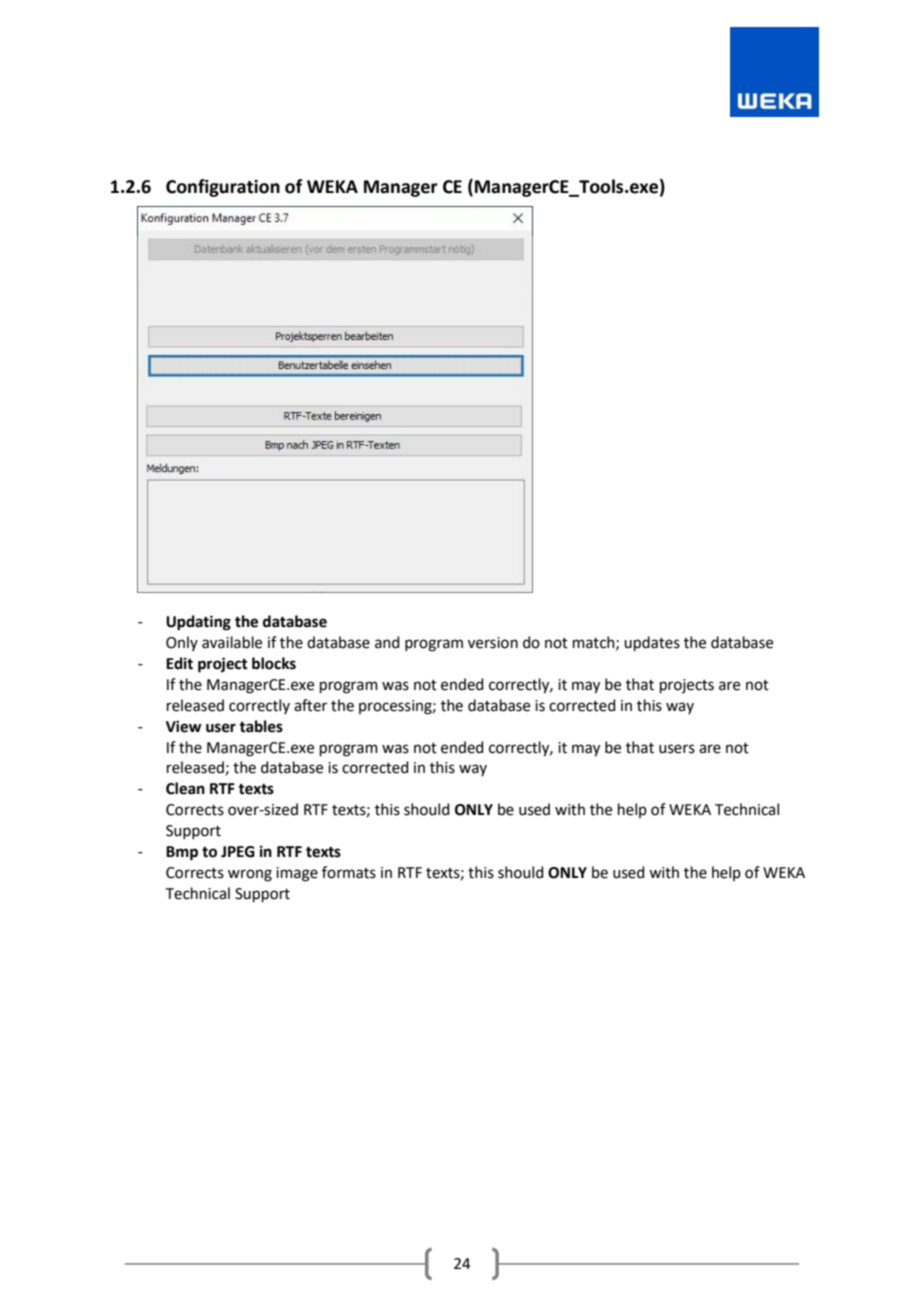 The image size is (924, 1308). Describe the element at coordinates (652, 643) in the screenshot. I see `updates` at that location.
